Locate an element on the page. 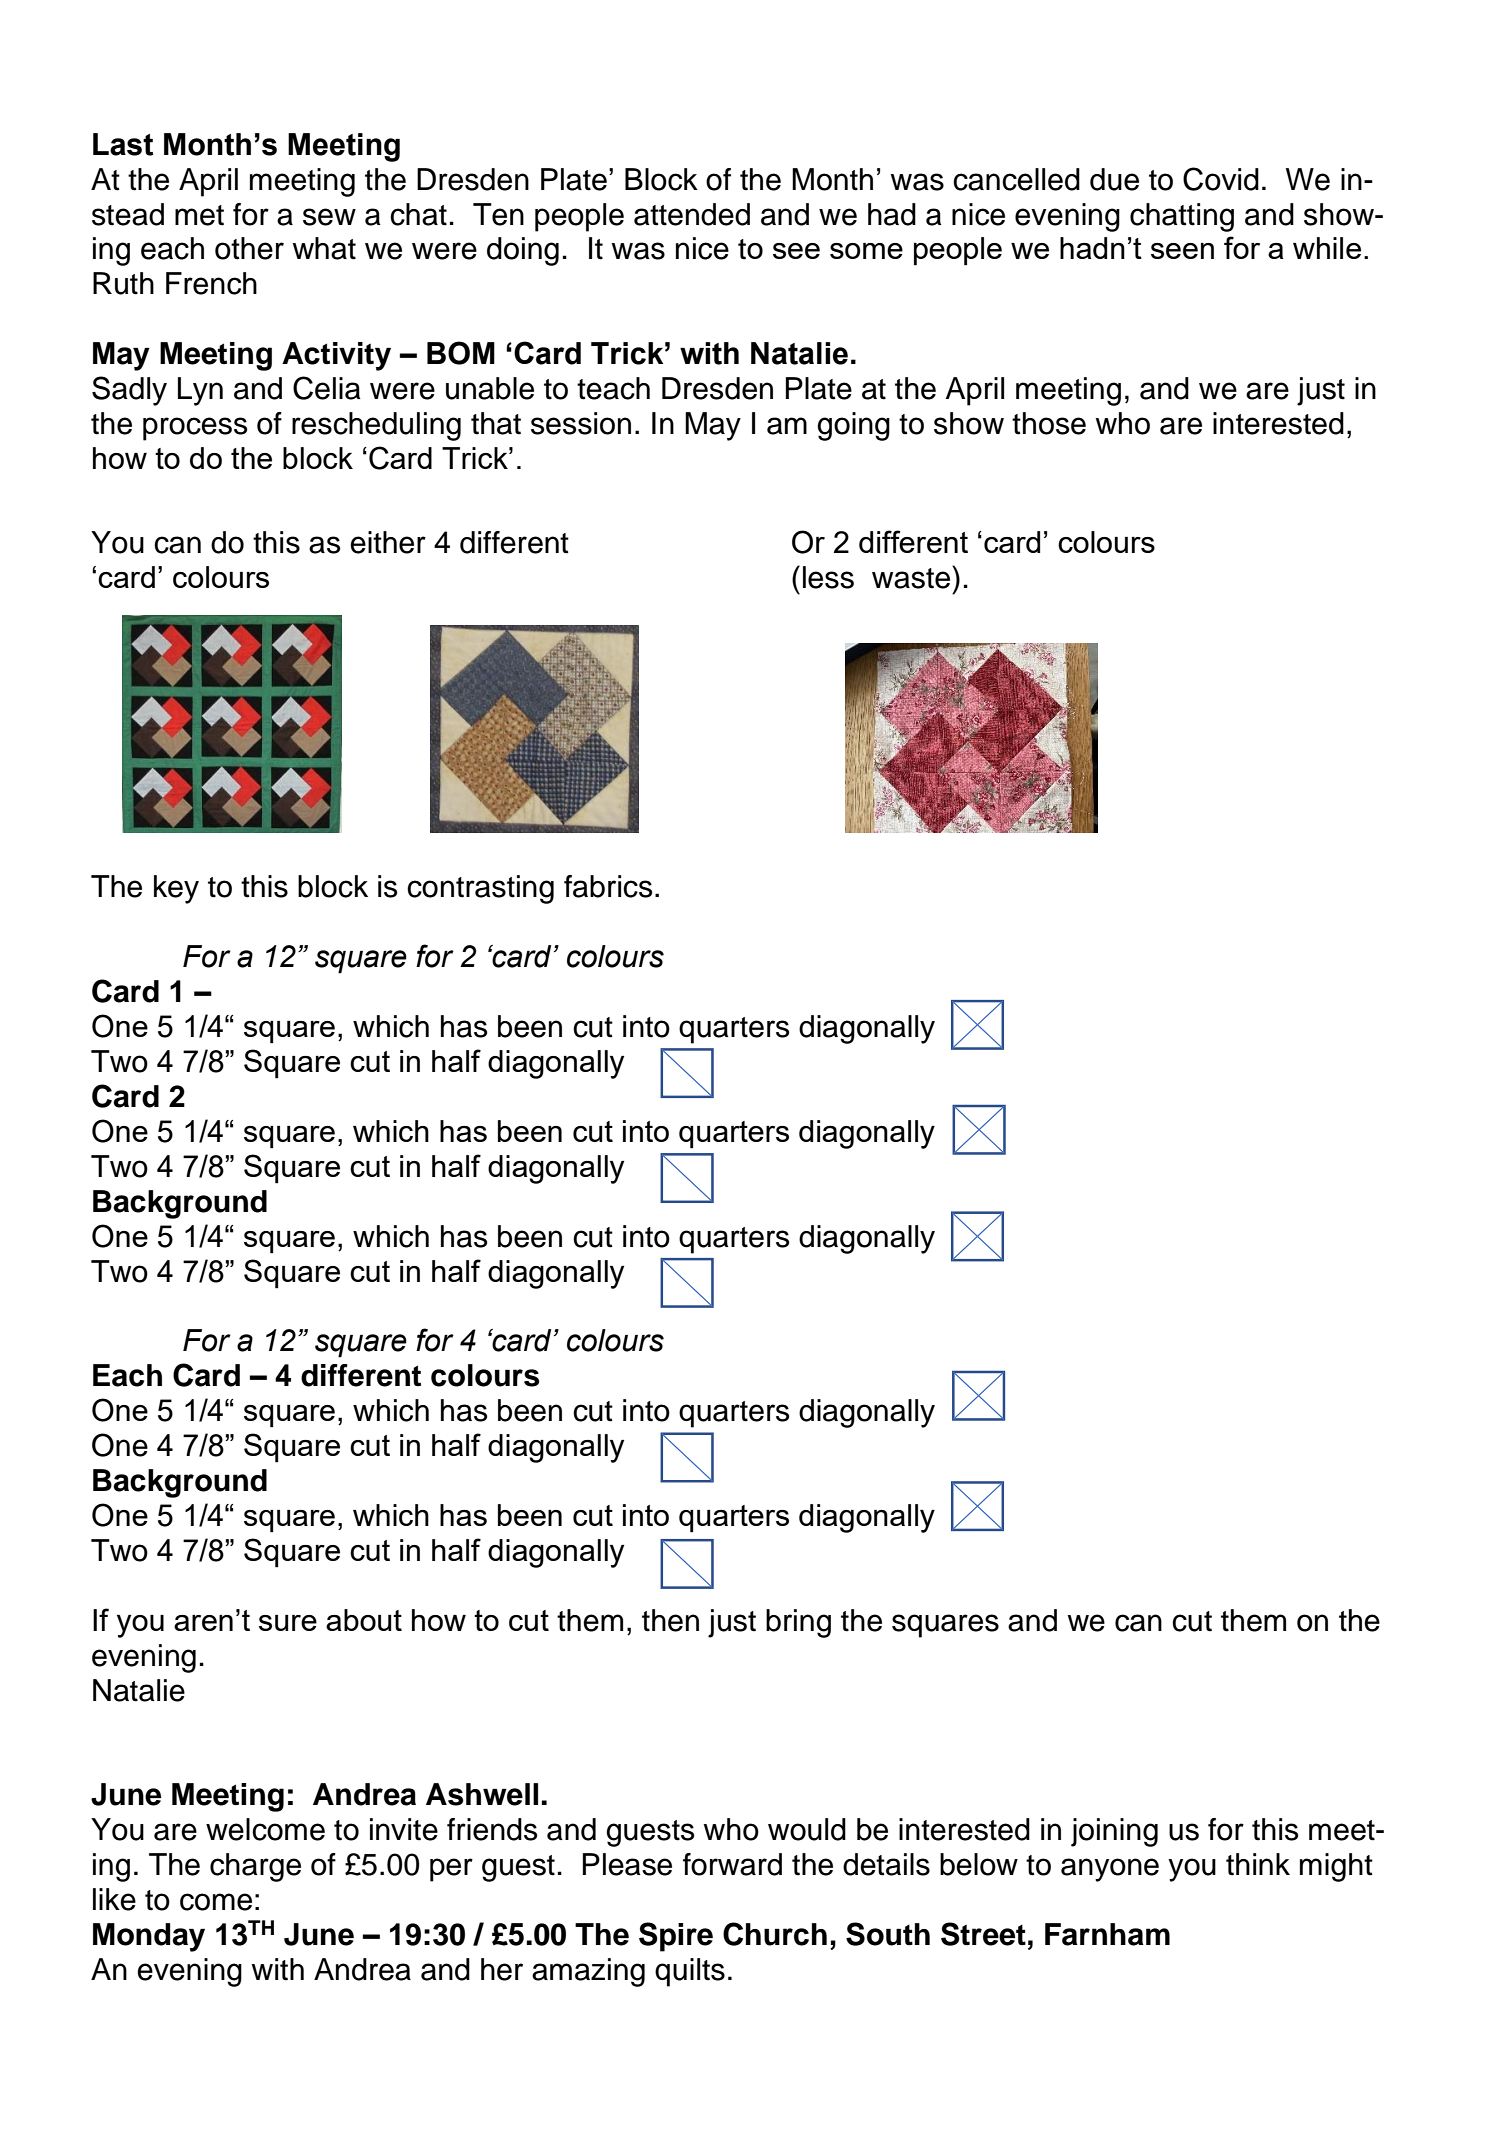 Image resolution: width=1507 pixels, height=2131 pixels. Covid is located at coordinates (1221, 179).
